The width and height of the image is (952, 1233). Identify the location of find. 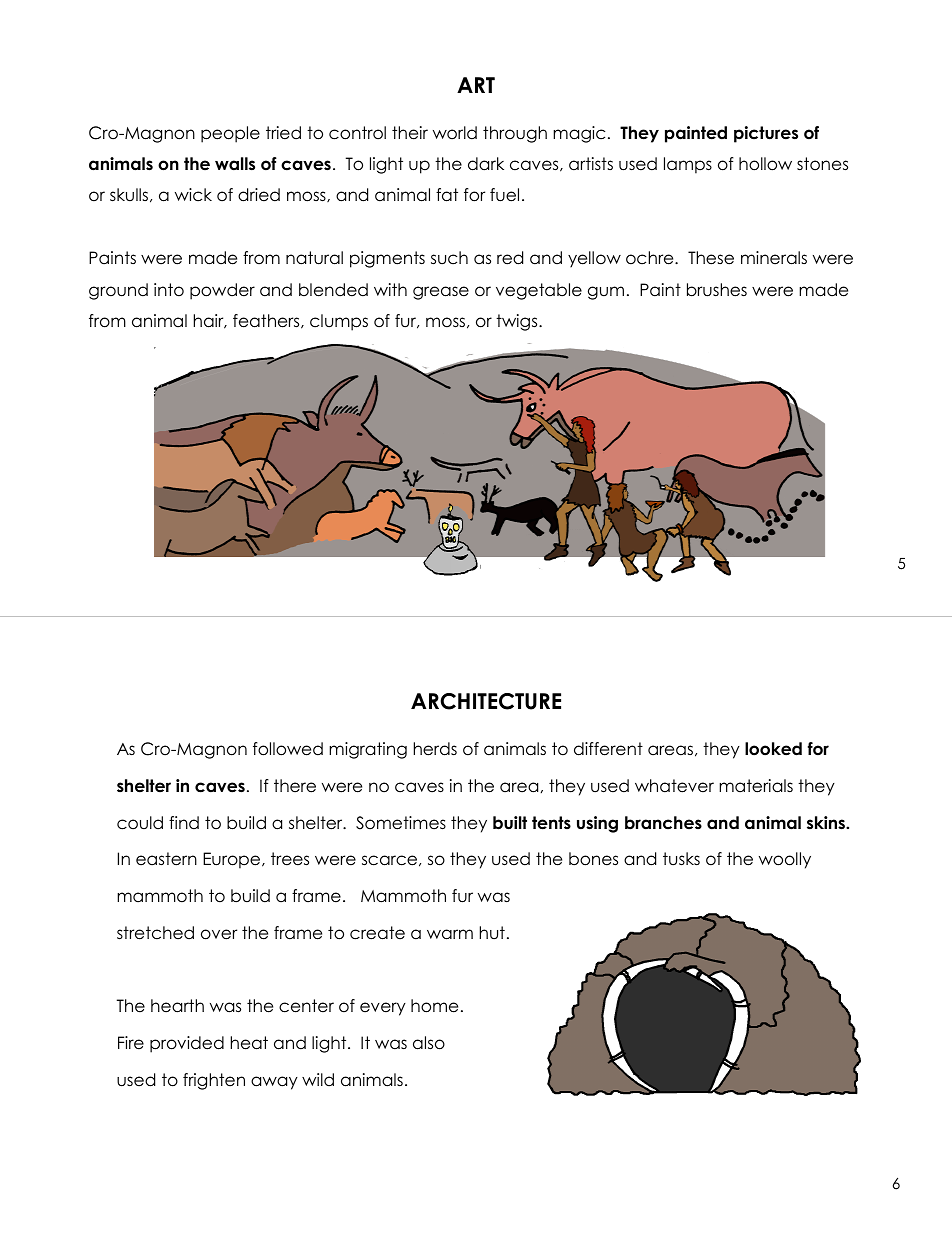
(184, 823).
